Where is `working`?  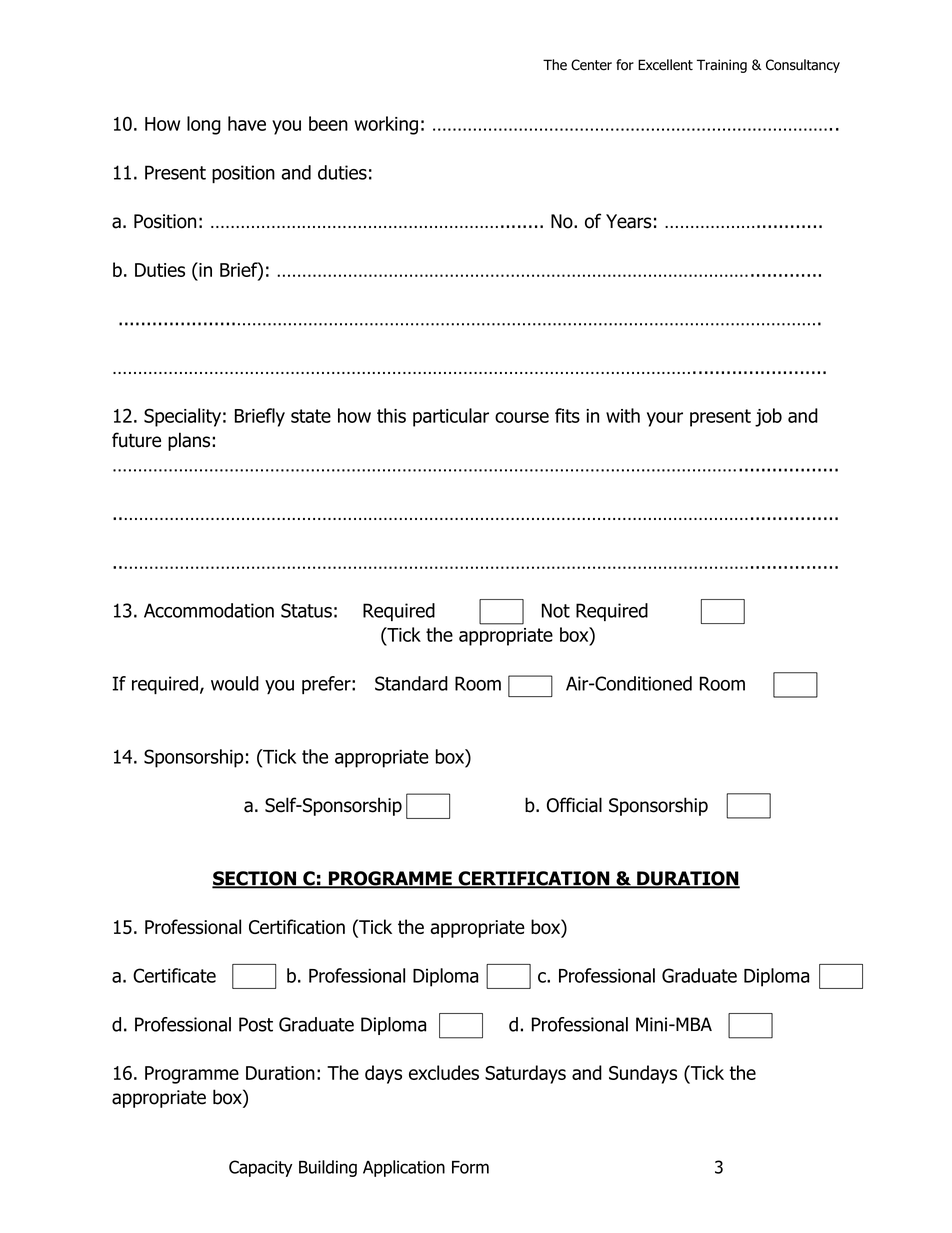 working is located at coordinates (386, 125).
